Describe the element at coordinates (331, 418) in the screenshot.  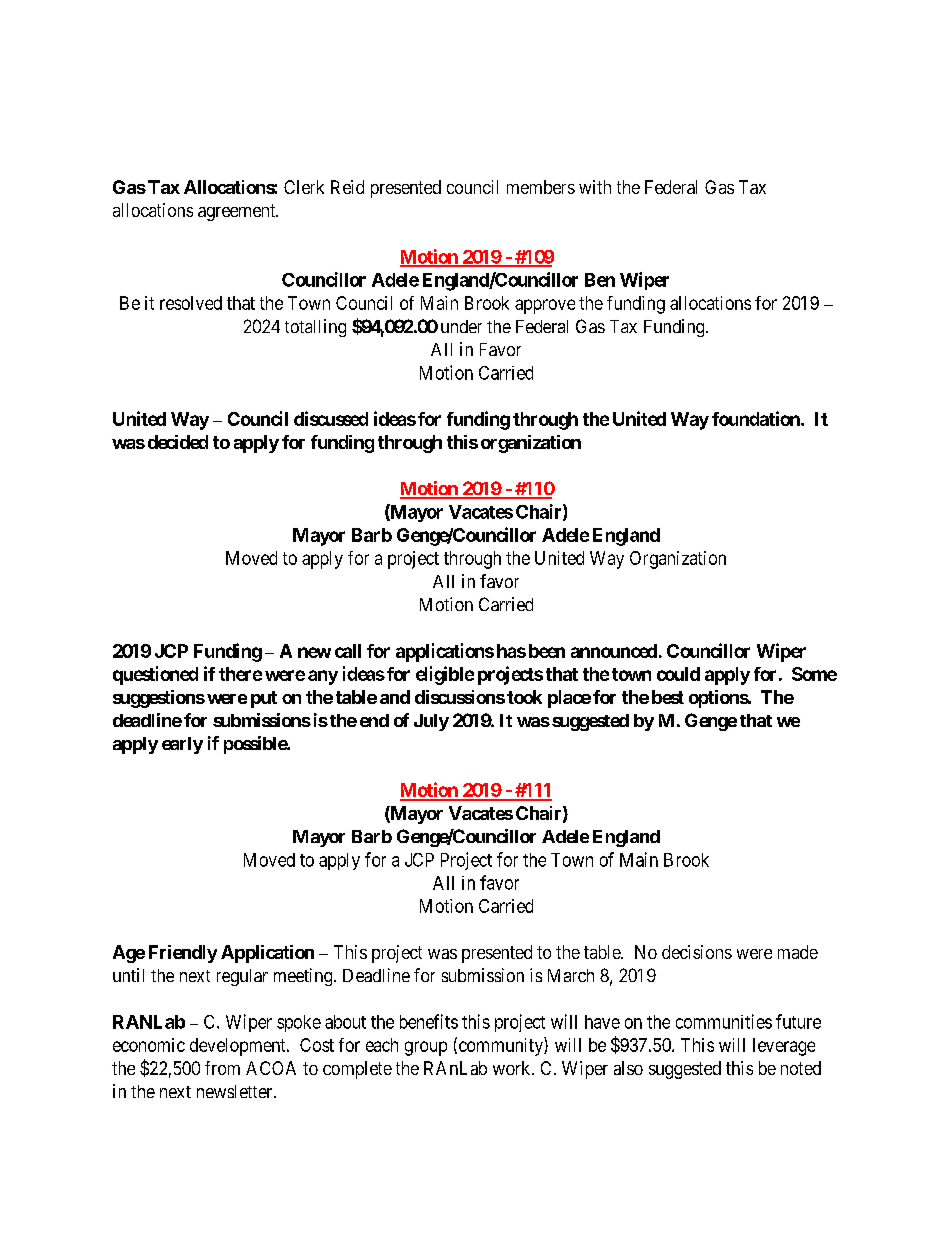
I see `discussed` at that location.
